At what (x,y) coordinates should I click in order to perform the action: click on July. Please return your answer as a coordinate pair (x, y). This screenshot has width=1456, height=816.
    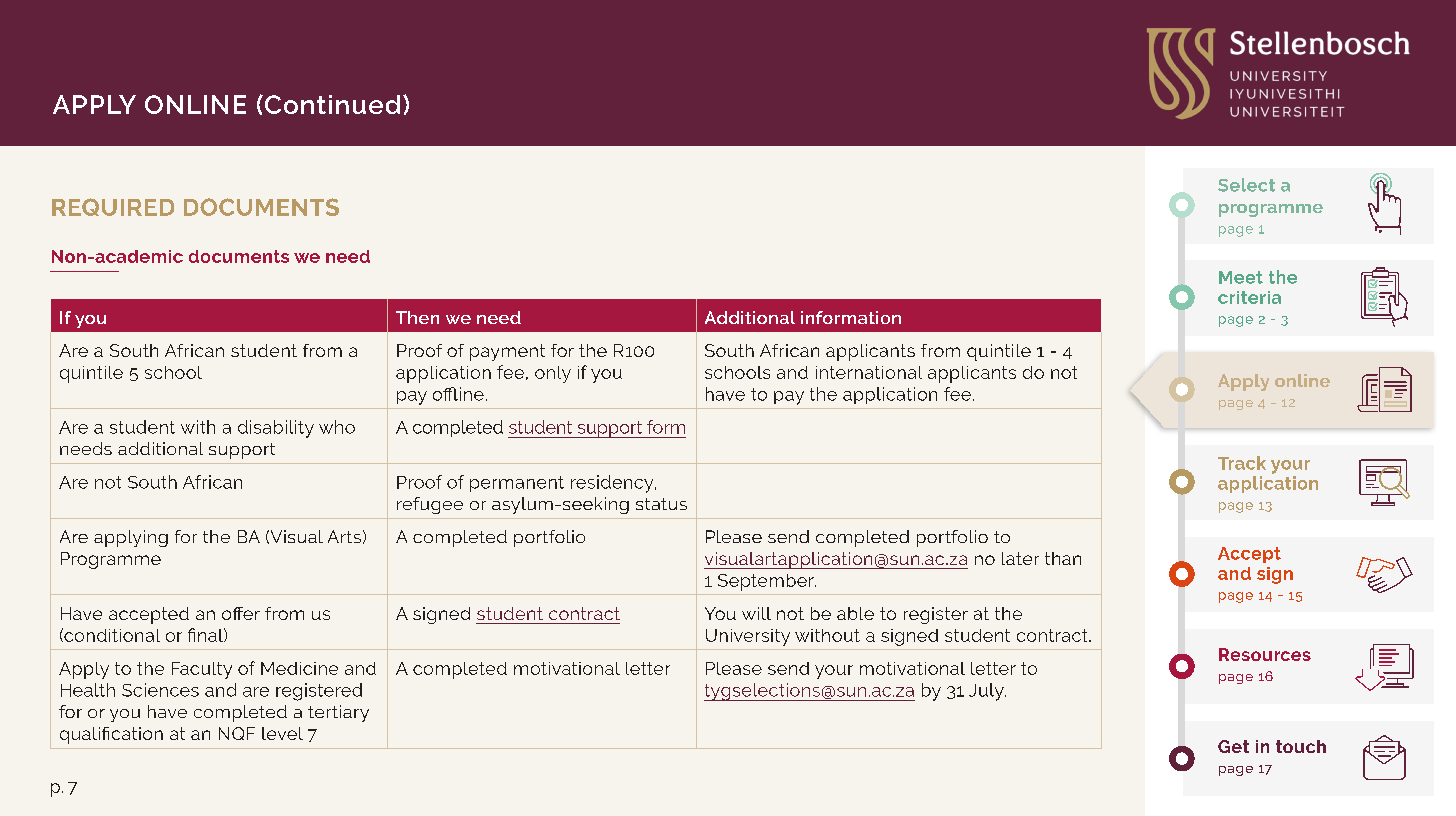
    Looking at the image, I should click on (987, 692).
